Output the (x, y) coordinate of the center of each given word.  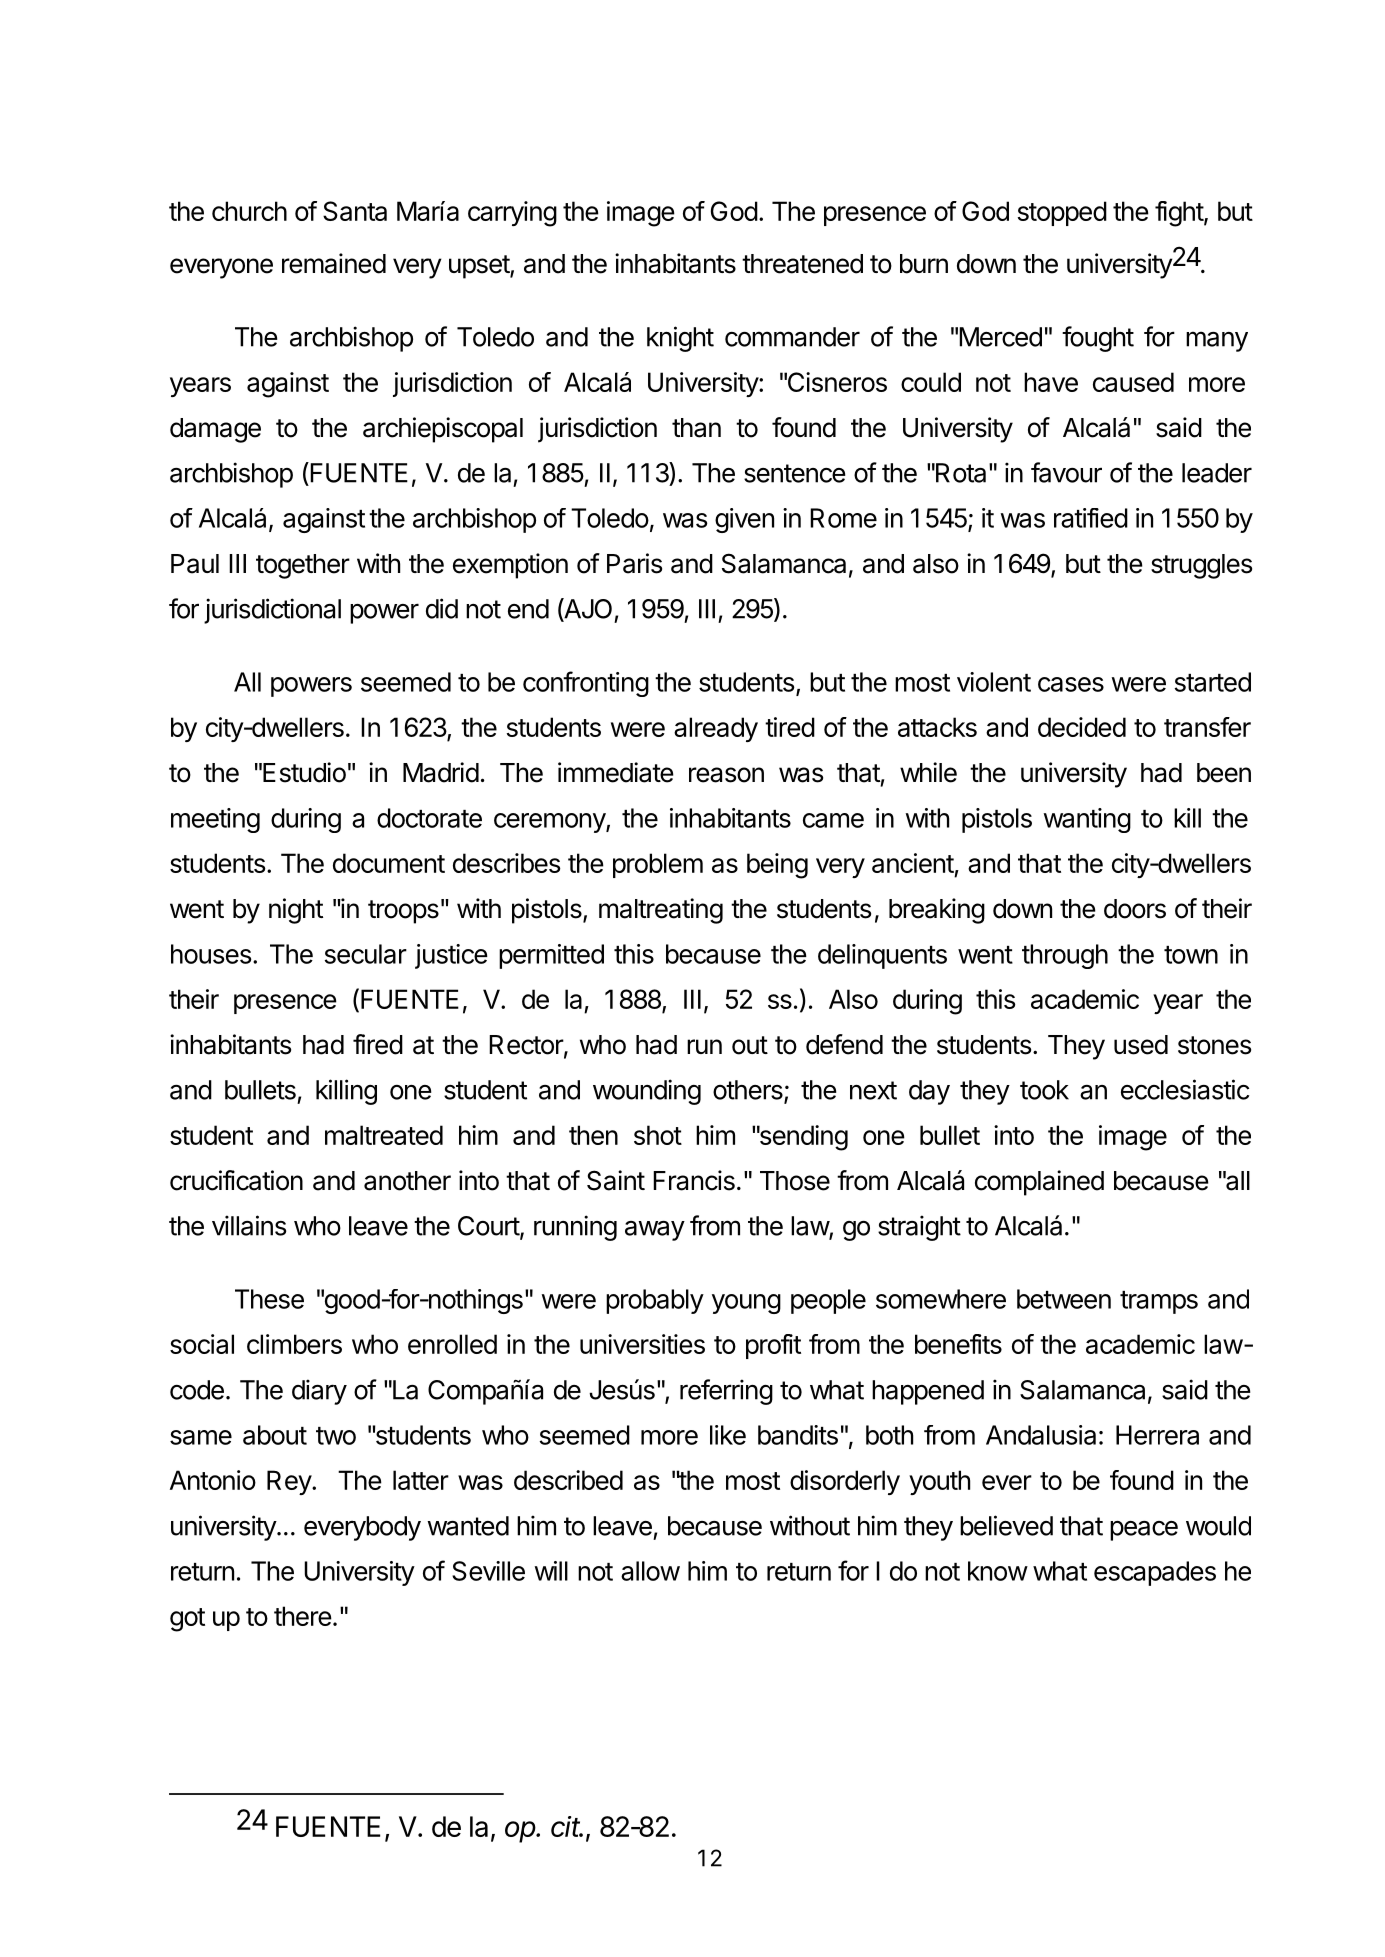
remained (334, 263)
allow (650, 1571)
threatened (802, 264)
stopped (1062, 213)
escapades (1155, 1573)
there (303, 1616)
